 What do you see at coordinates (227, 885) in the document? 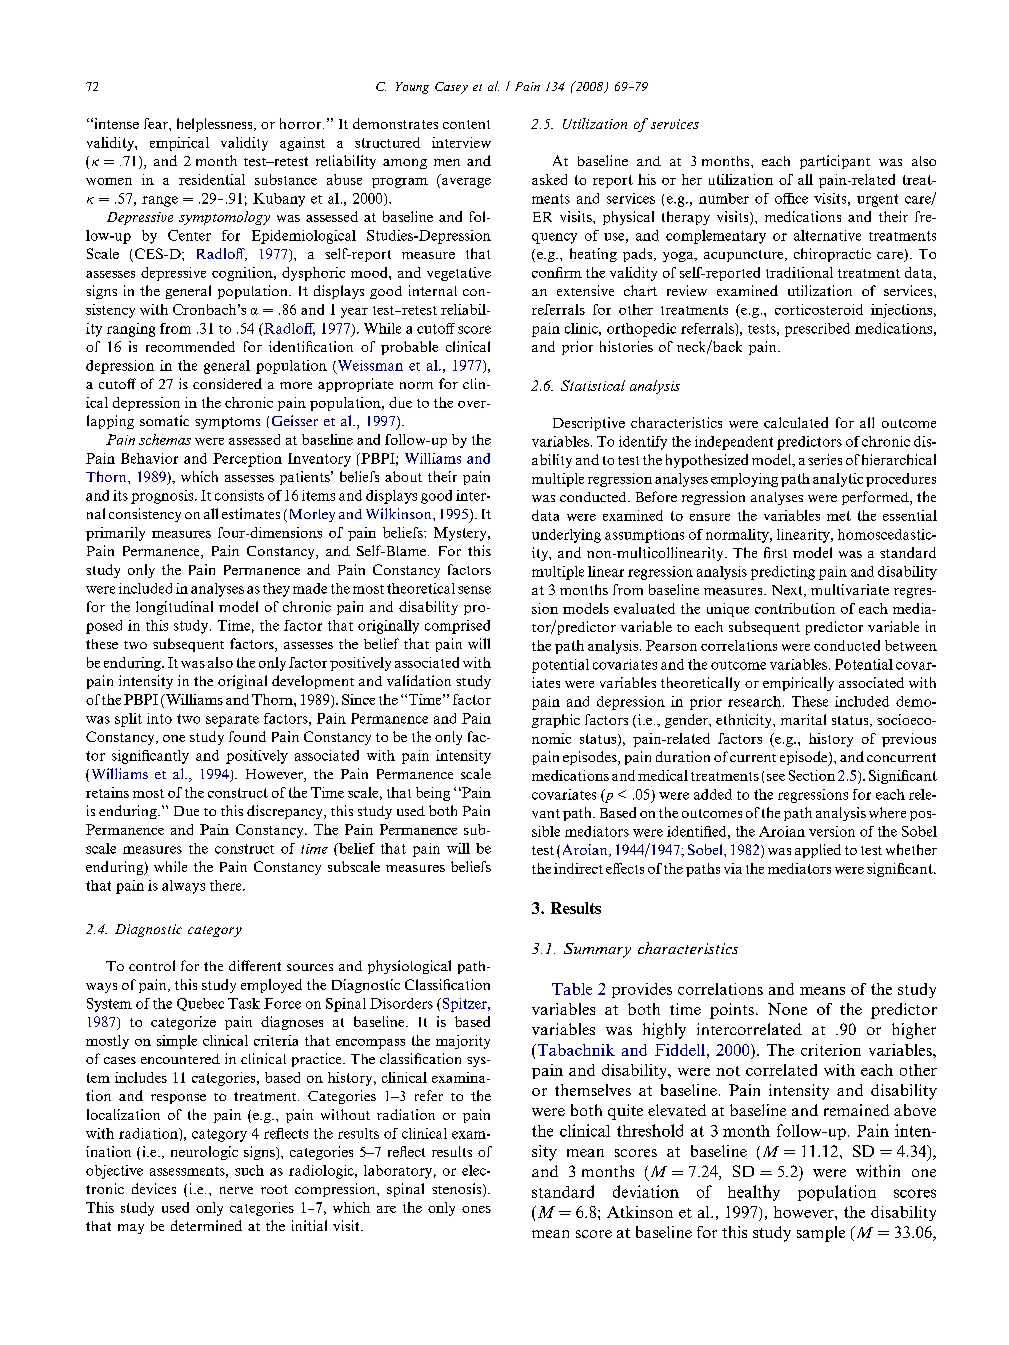
I see `there` at bounding box center [227, 885].
